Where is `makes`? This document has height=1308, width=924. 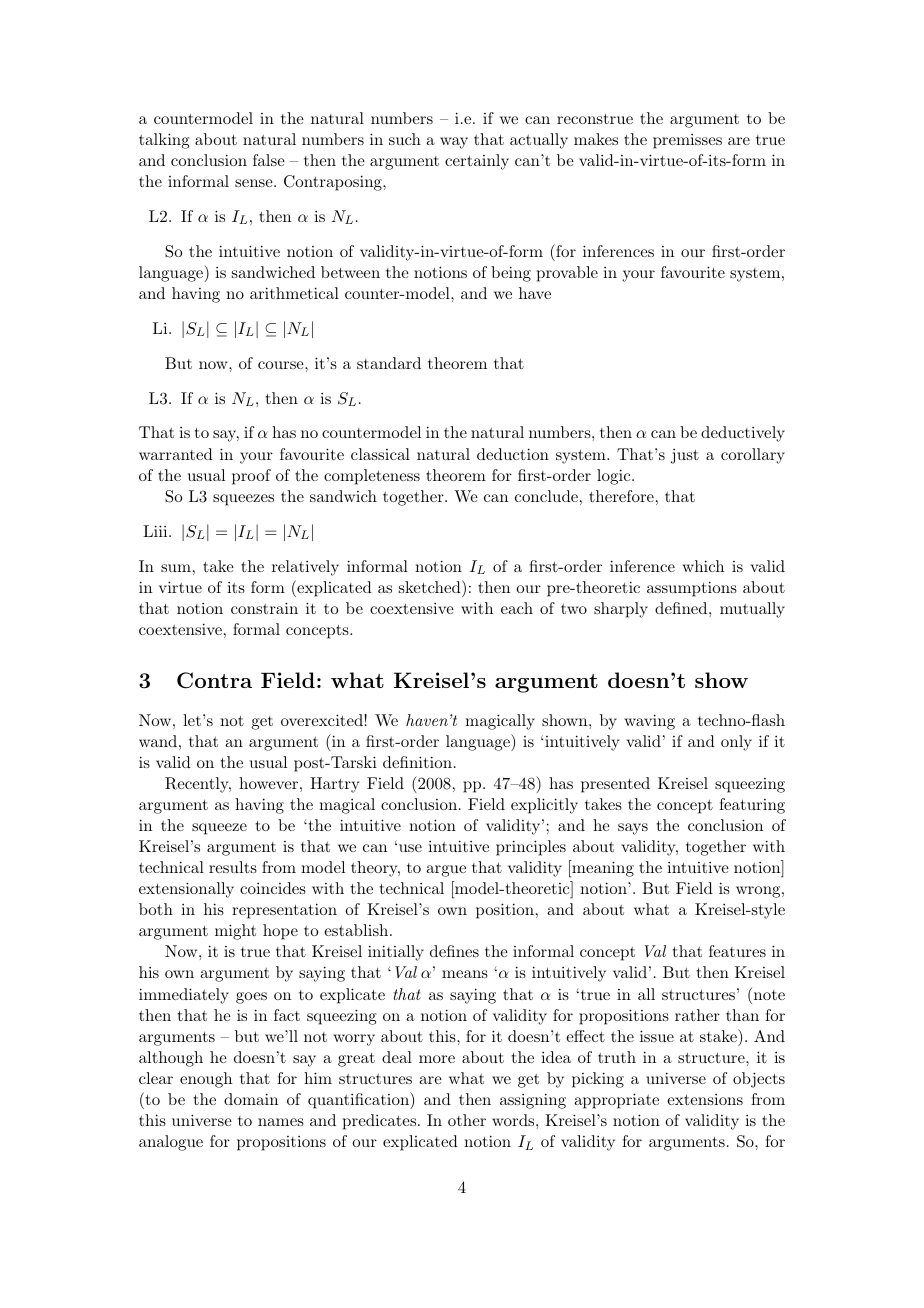 makes is located at coordinates (596, 139).
